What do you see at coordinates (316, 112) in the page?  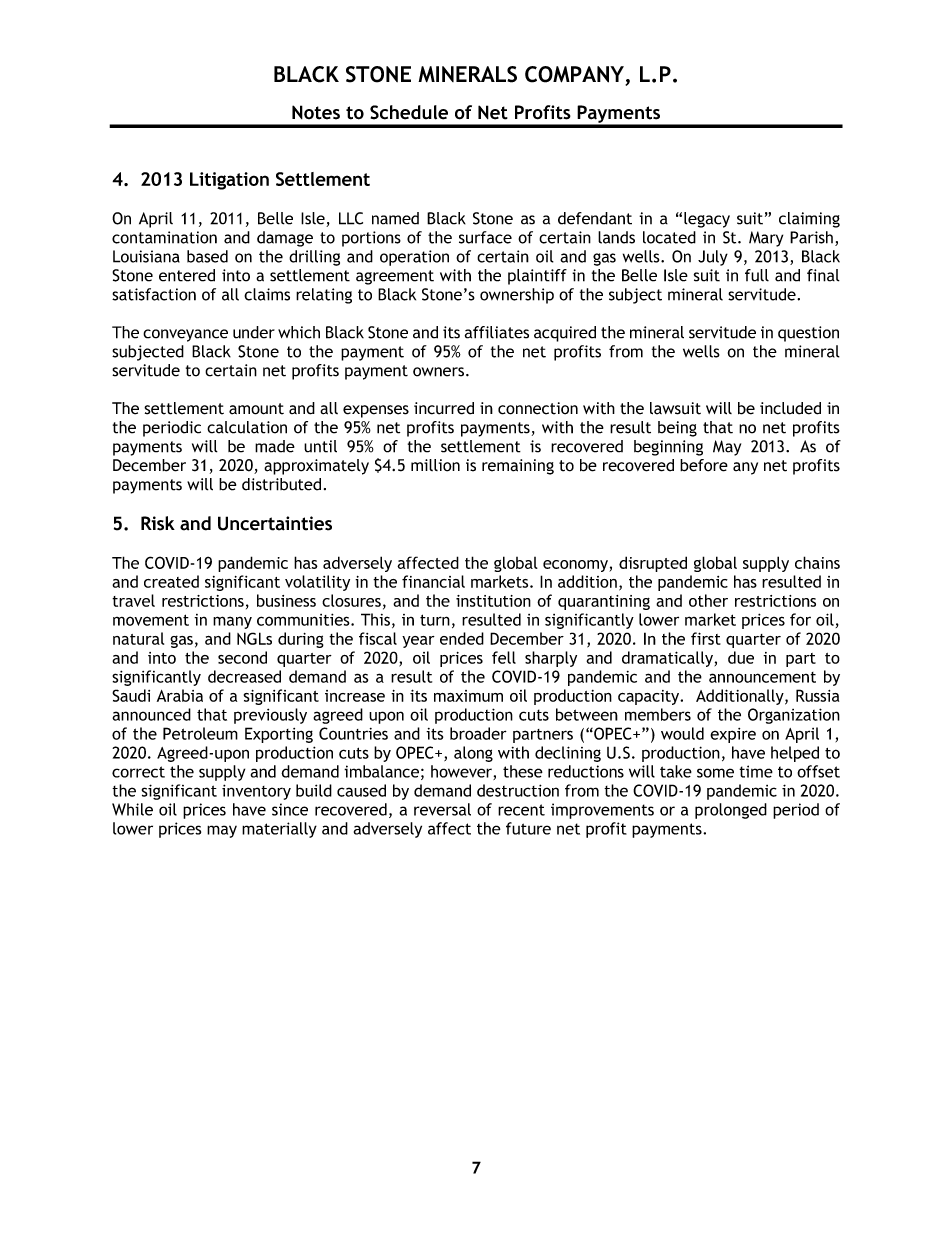 I see `Notes` at bounding box center [316, 112].
